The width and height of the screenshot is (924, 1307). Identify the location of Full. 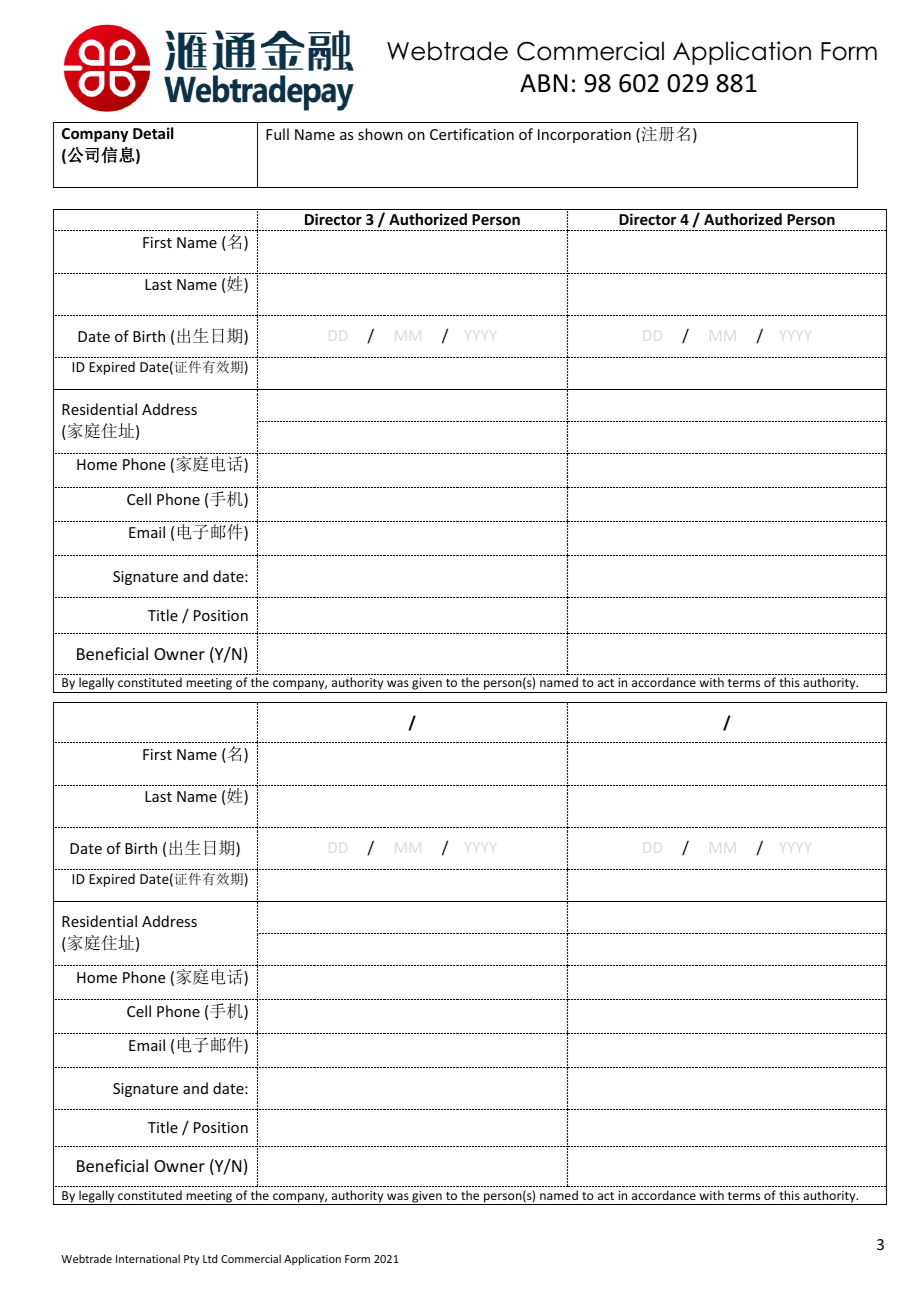
(277, 134).
